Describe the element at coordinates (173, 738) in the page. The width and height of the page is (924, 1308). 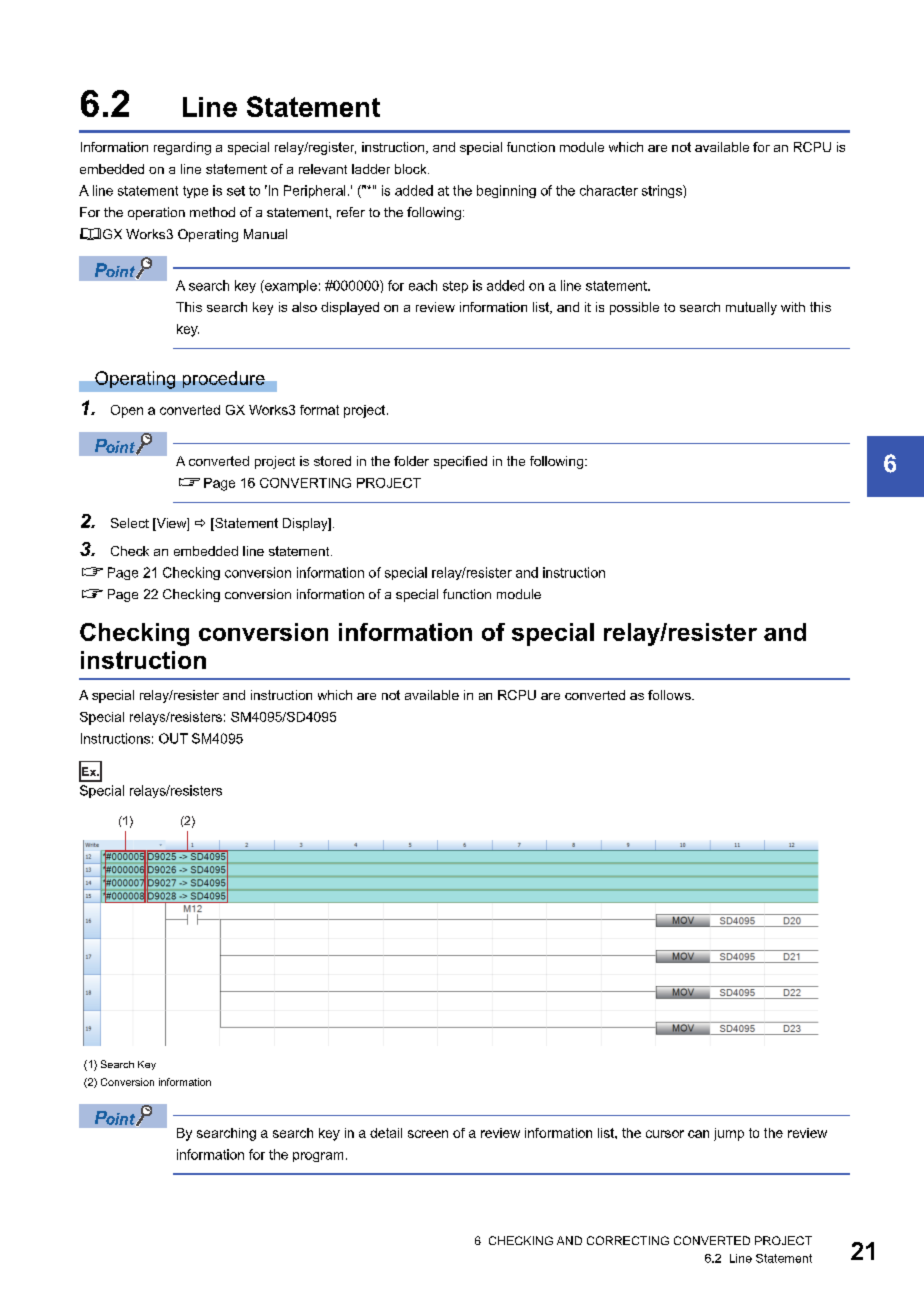
I see `OUT` at that location.
